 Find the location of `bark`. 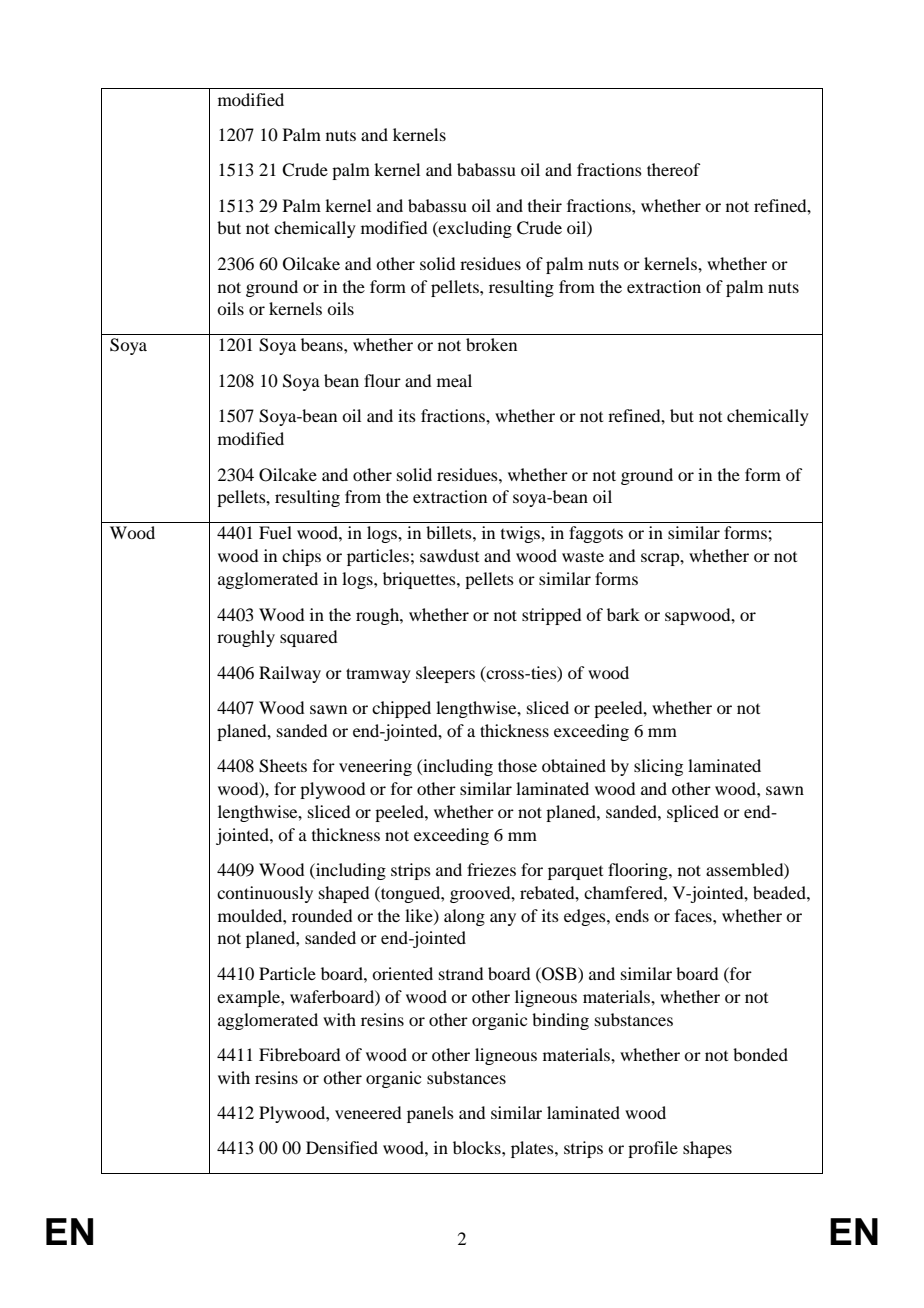

bark is located at coordinates (623, 614).
